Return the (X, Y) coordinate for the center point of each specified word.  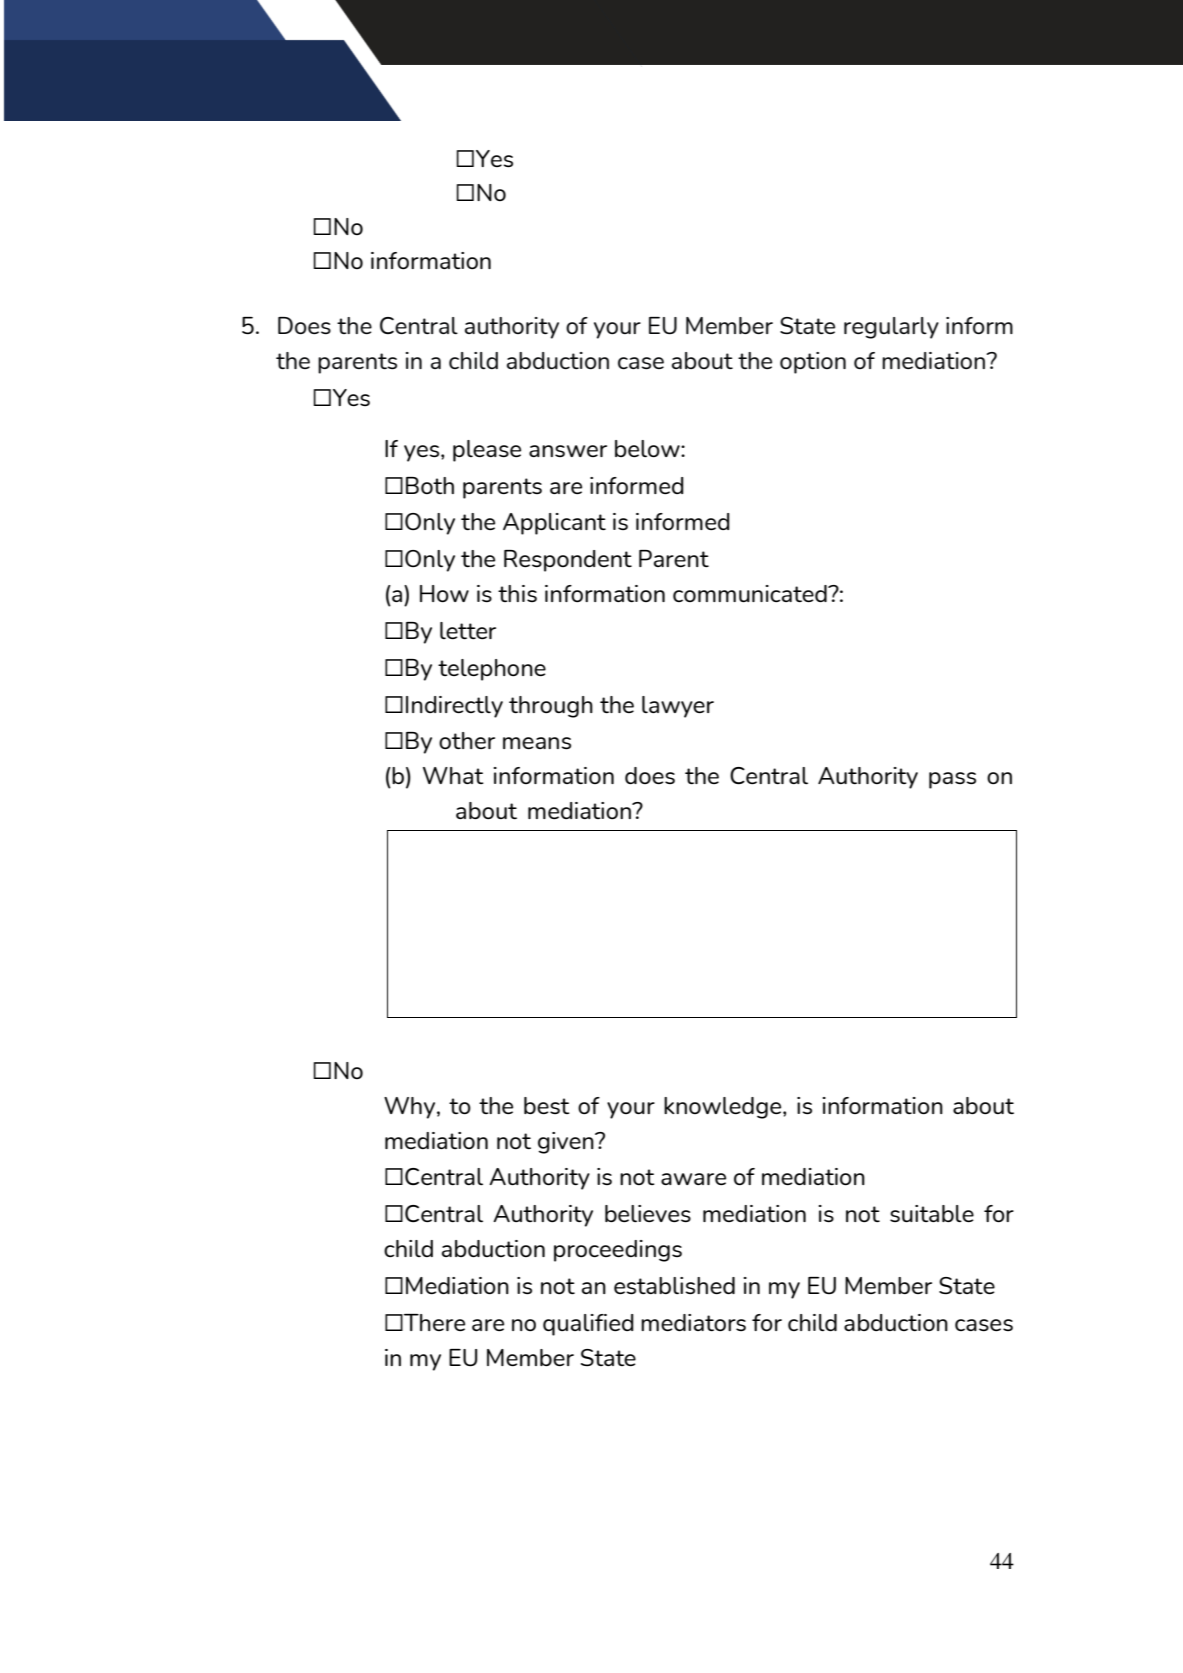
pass (952, 780)
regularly (891, 328)
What (453, 775)
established (674, 1286)
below (648, 449)
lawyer (678, 707)
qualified (588, 1325)
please (487, 451)
